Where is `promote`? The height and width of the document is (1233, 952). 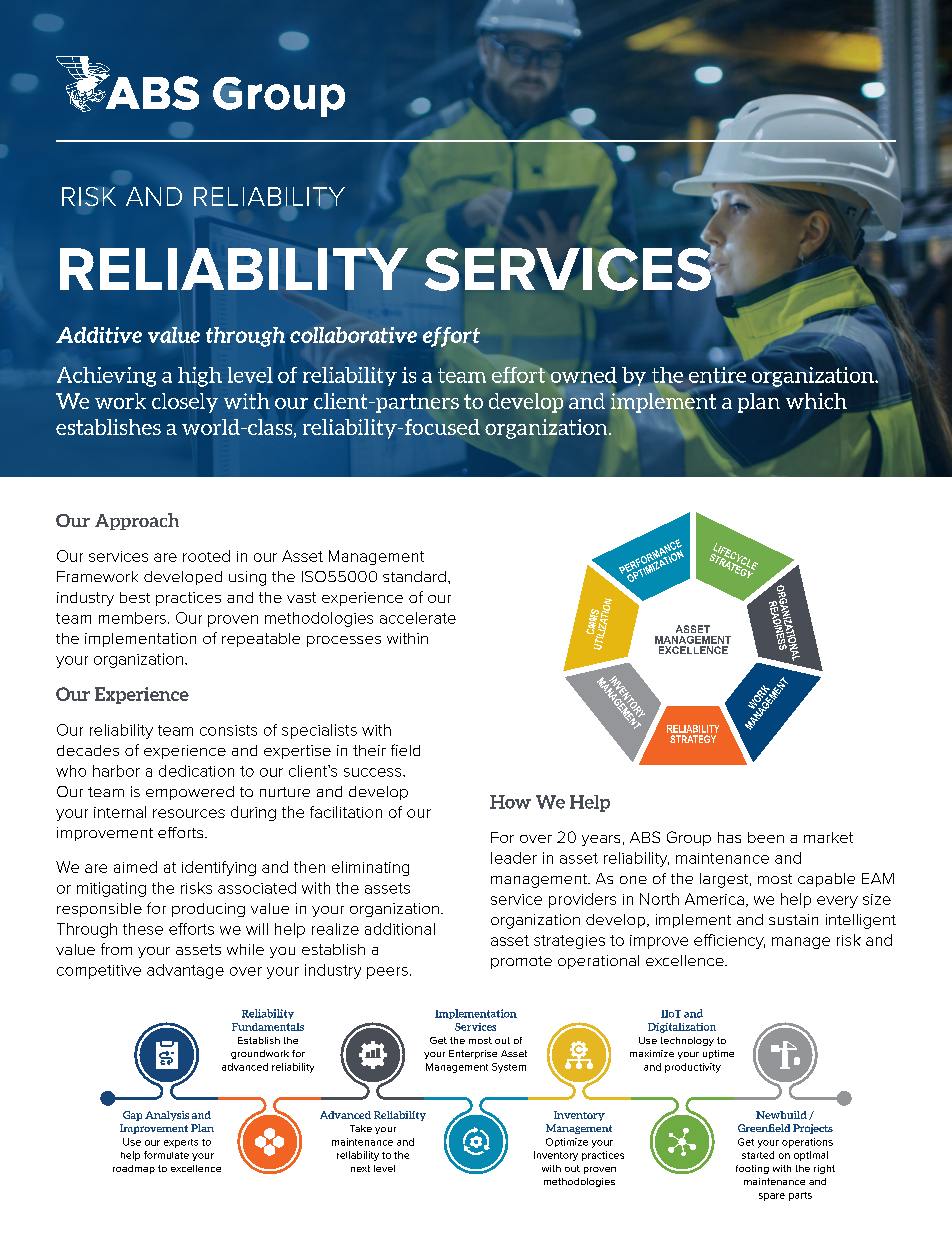
promote is located at coordinates (521, 962).
